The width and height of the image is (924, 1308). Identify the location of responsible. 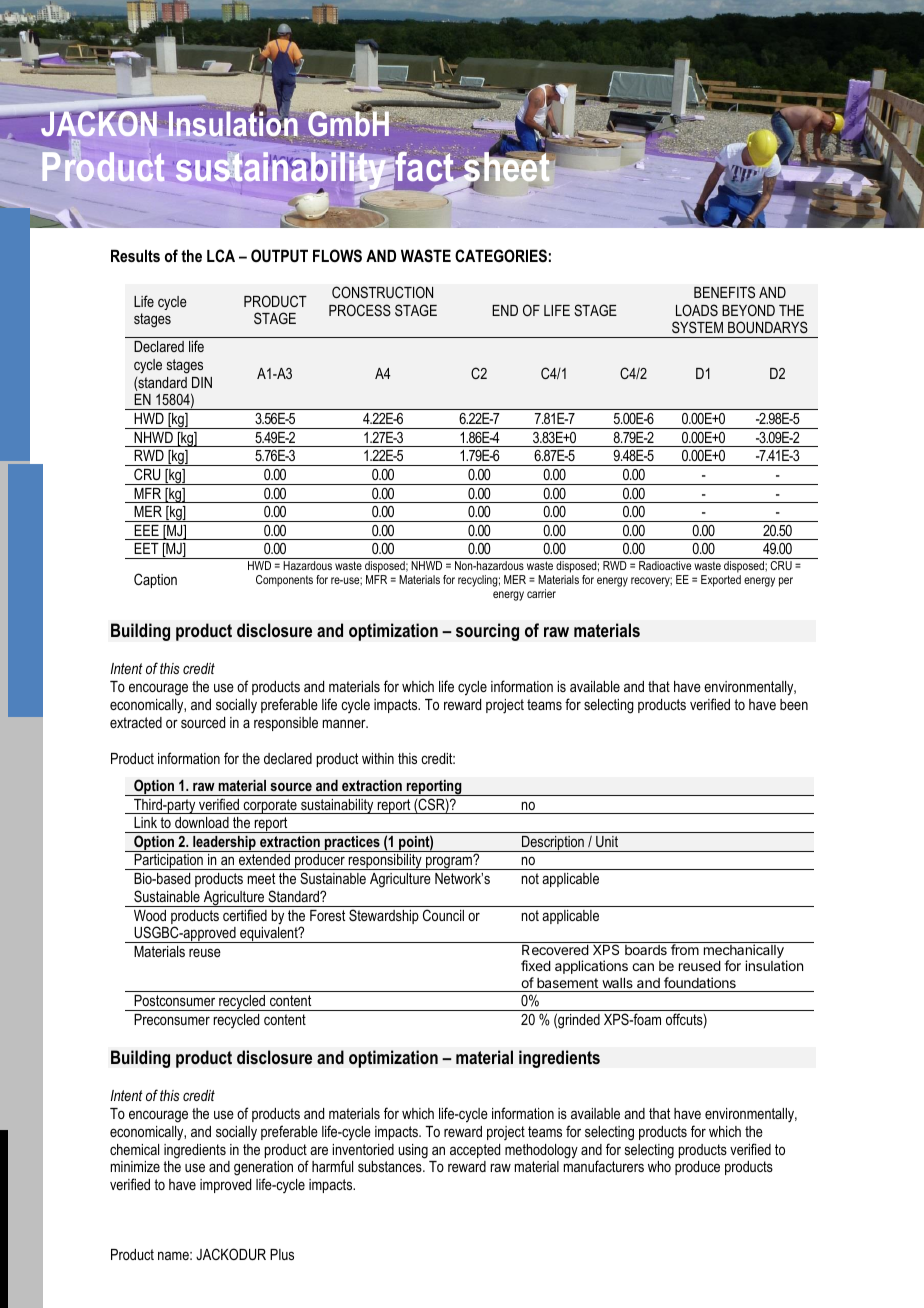
(286, 724).
